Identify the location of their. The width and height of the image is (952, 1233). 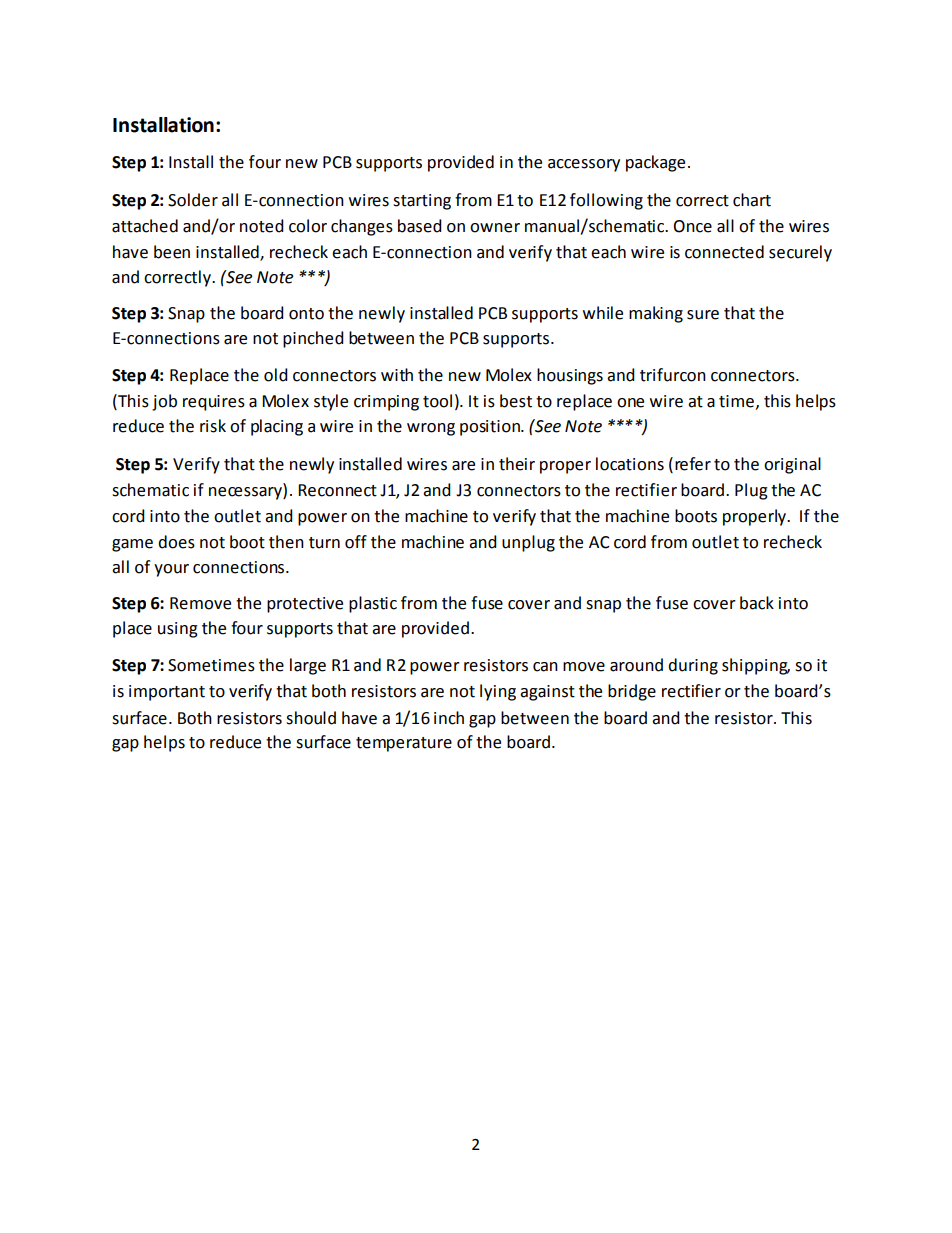
(517, 464).
